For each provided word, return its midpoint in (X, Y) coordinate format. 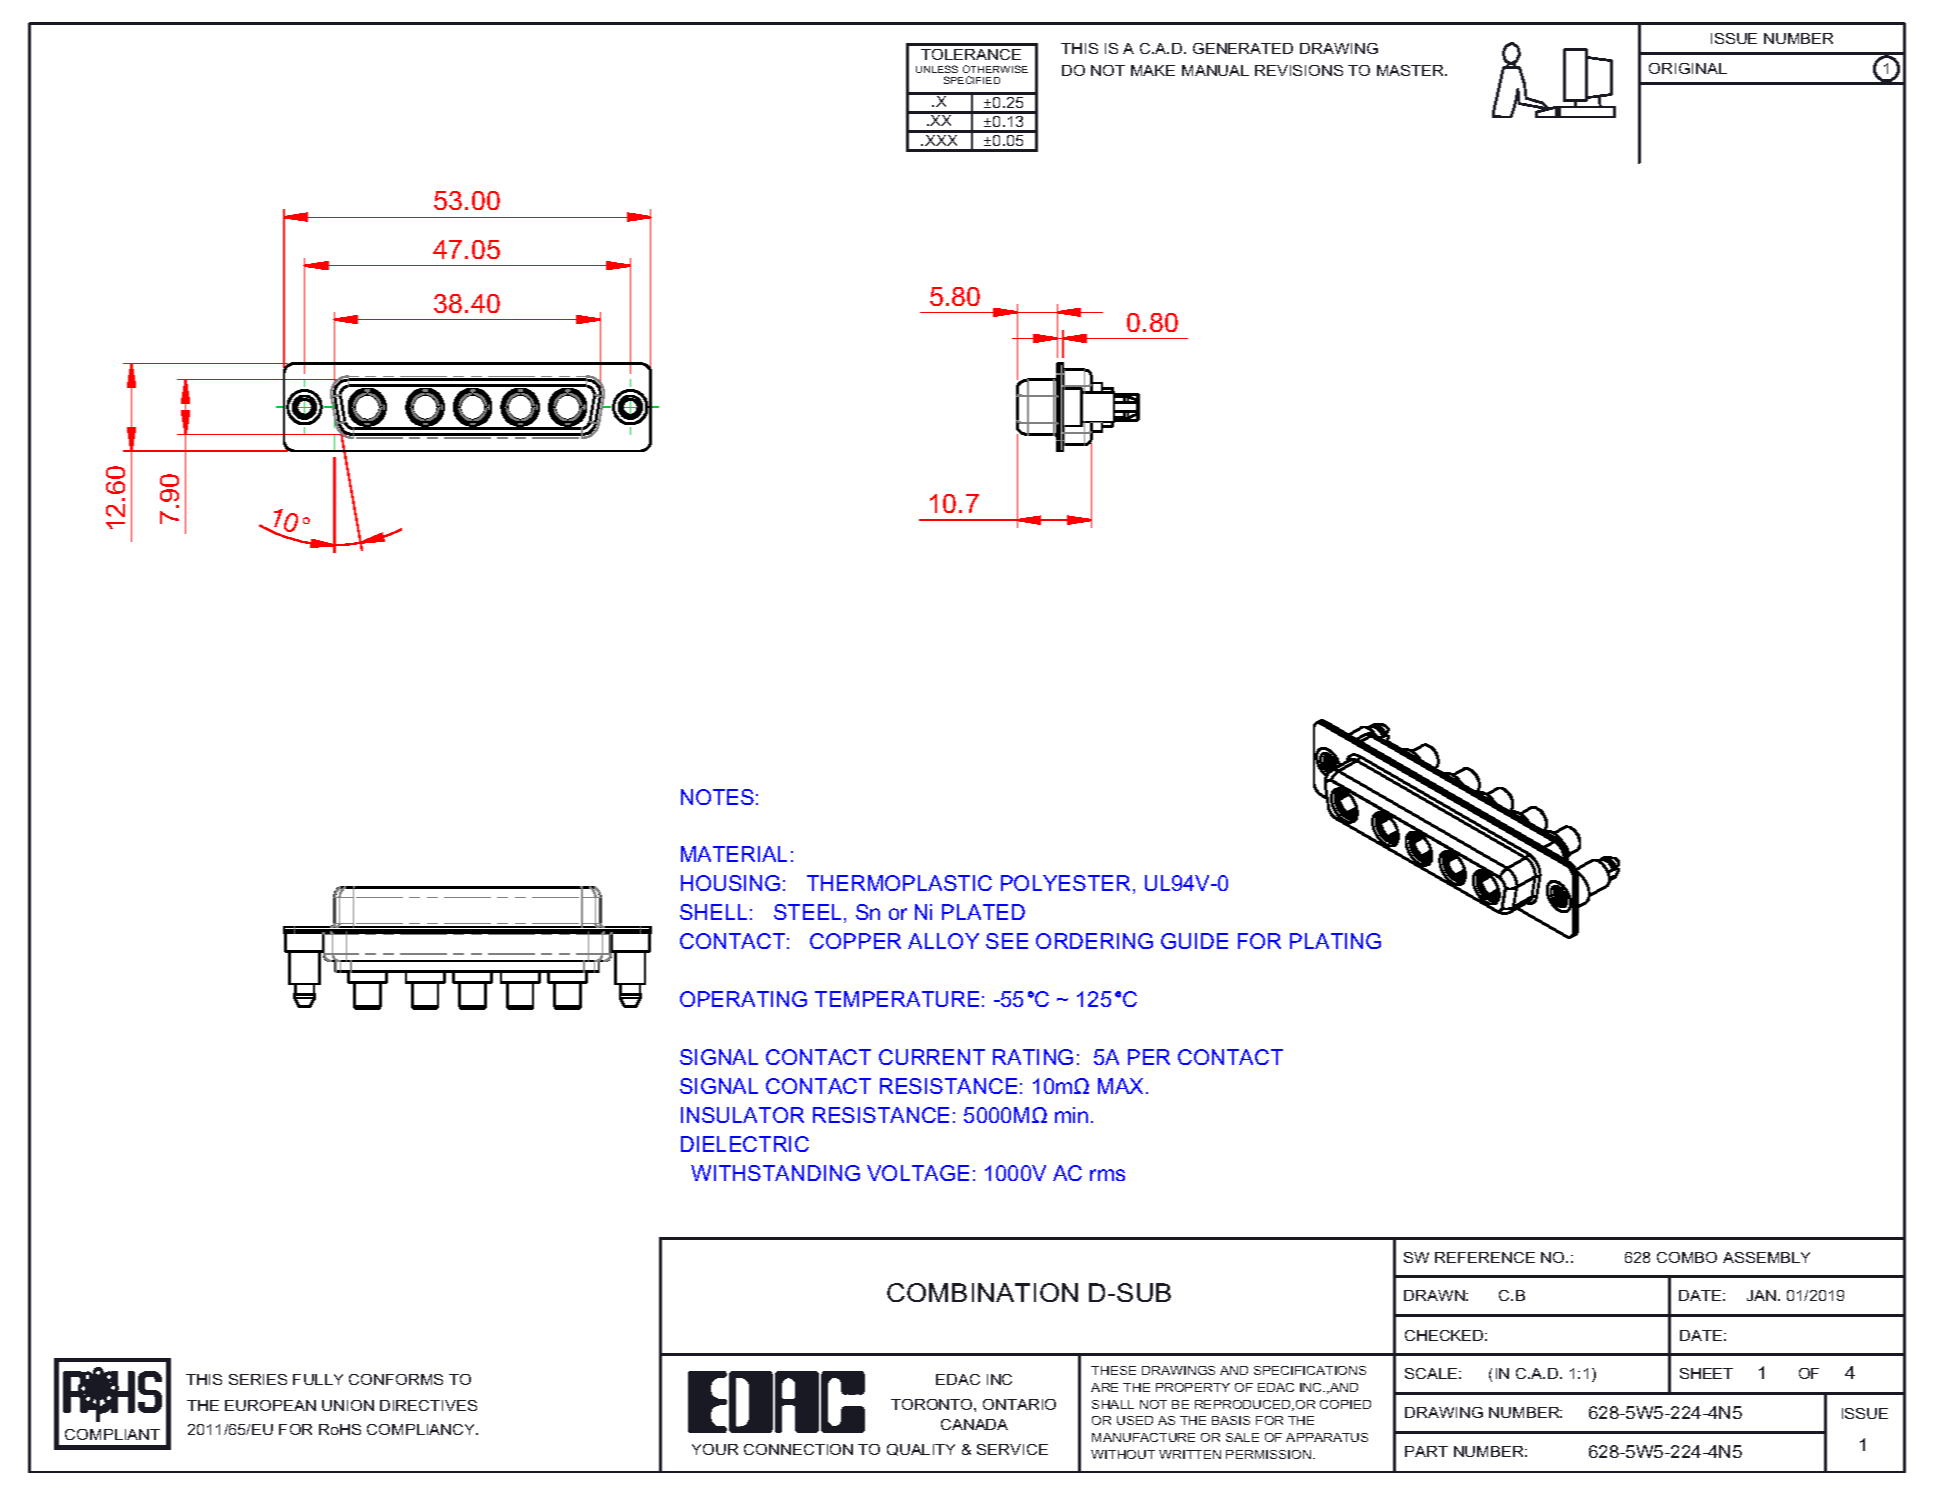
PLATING (1335, 941)
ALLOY (943, 941)
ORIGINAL (1688, 68)
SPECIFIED (972, 80)
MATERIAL (734, 854)
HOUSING (730, 883)
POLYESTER (1065, 883)
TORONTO (933, 1404)
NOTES (717, 797)
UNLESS (937, 69)
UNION (348, 1405)
